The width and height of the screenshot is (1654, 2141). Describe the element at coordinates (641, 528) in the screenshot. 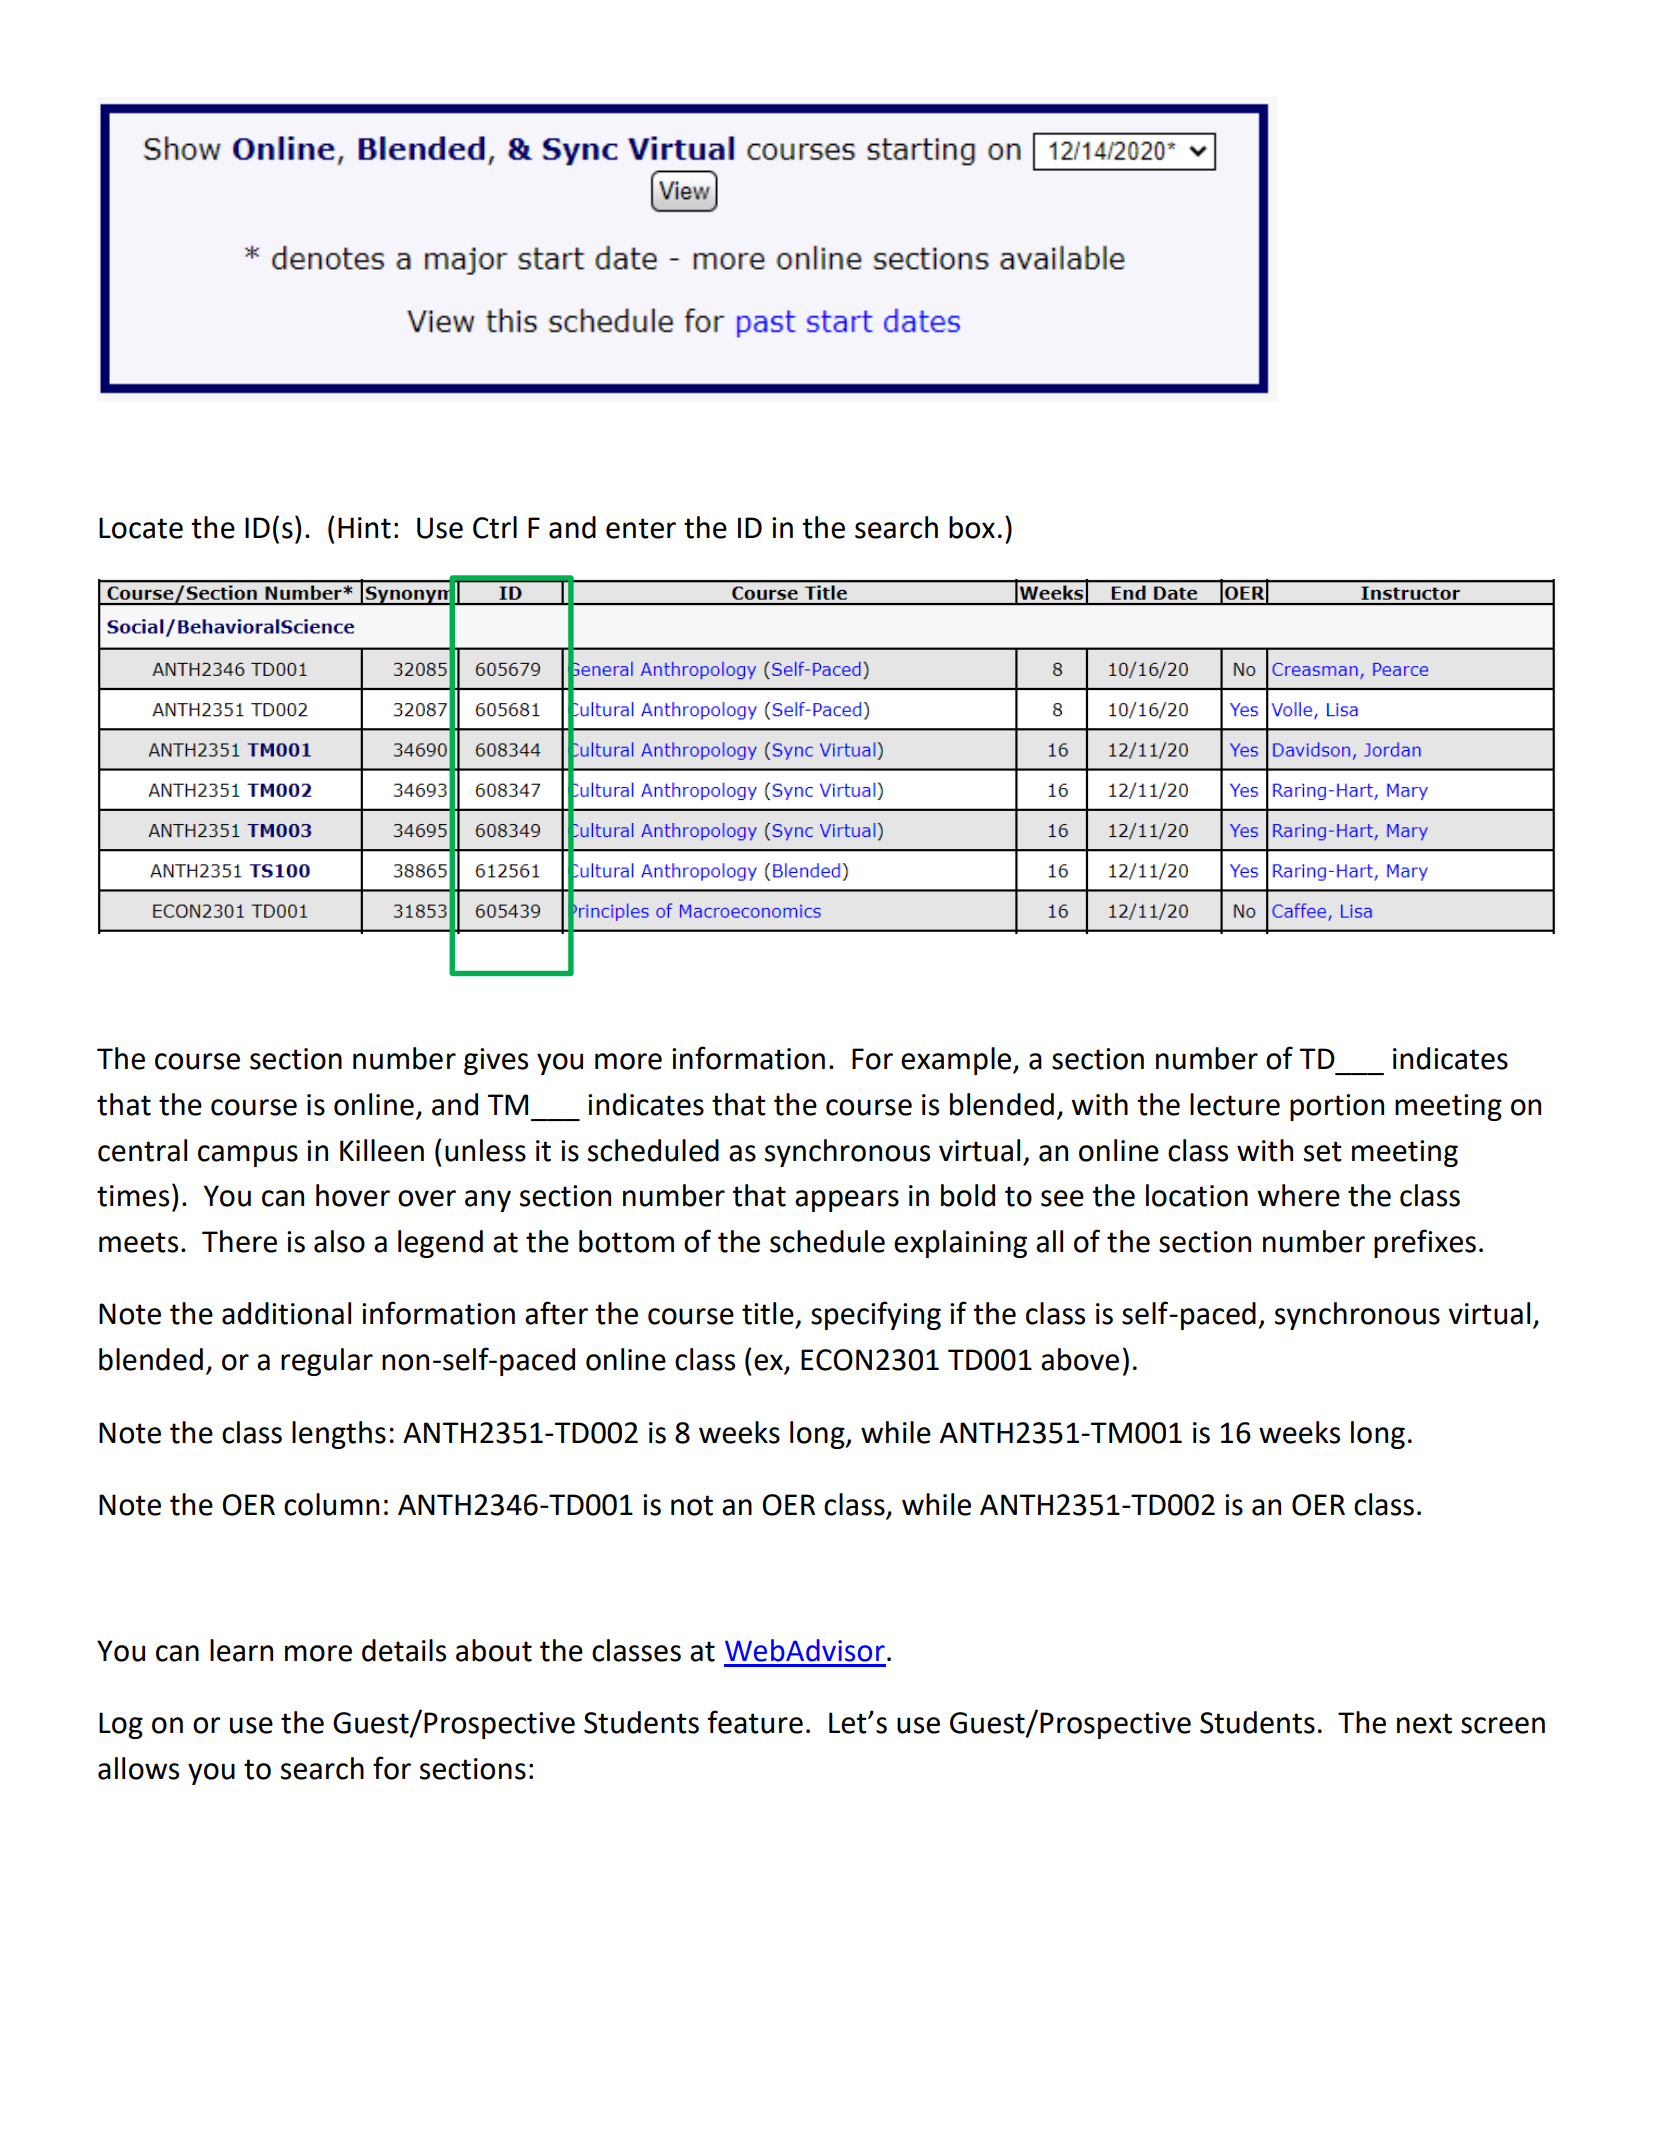

I see `enter` at that location.
